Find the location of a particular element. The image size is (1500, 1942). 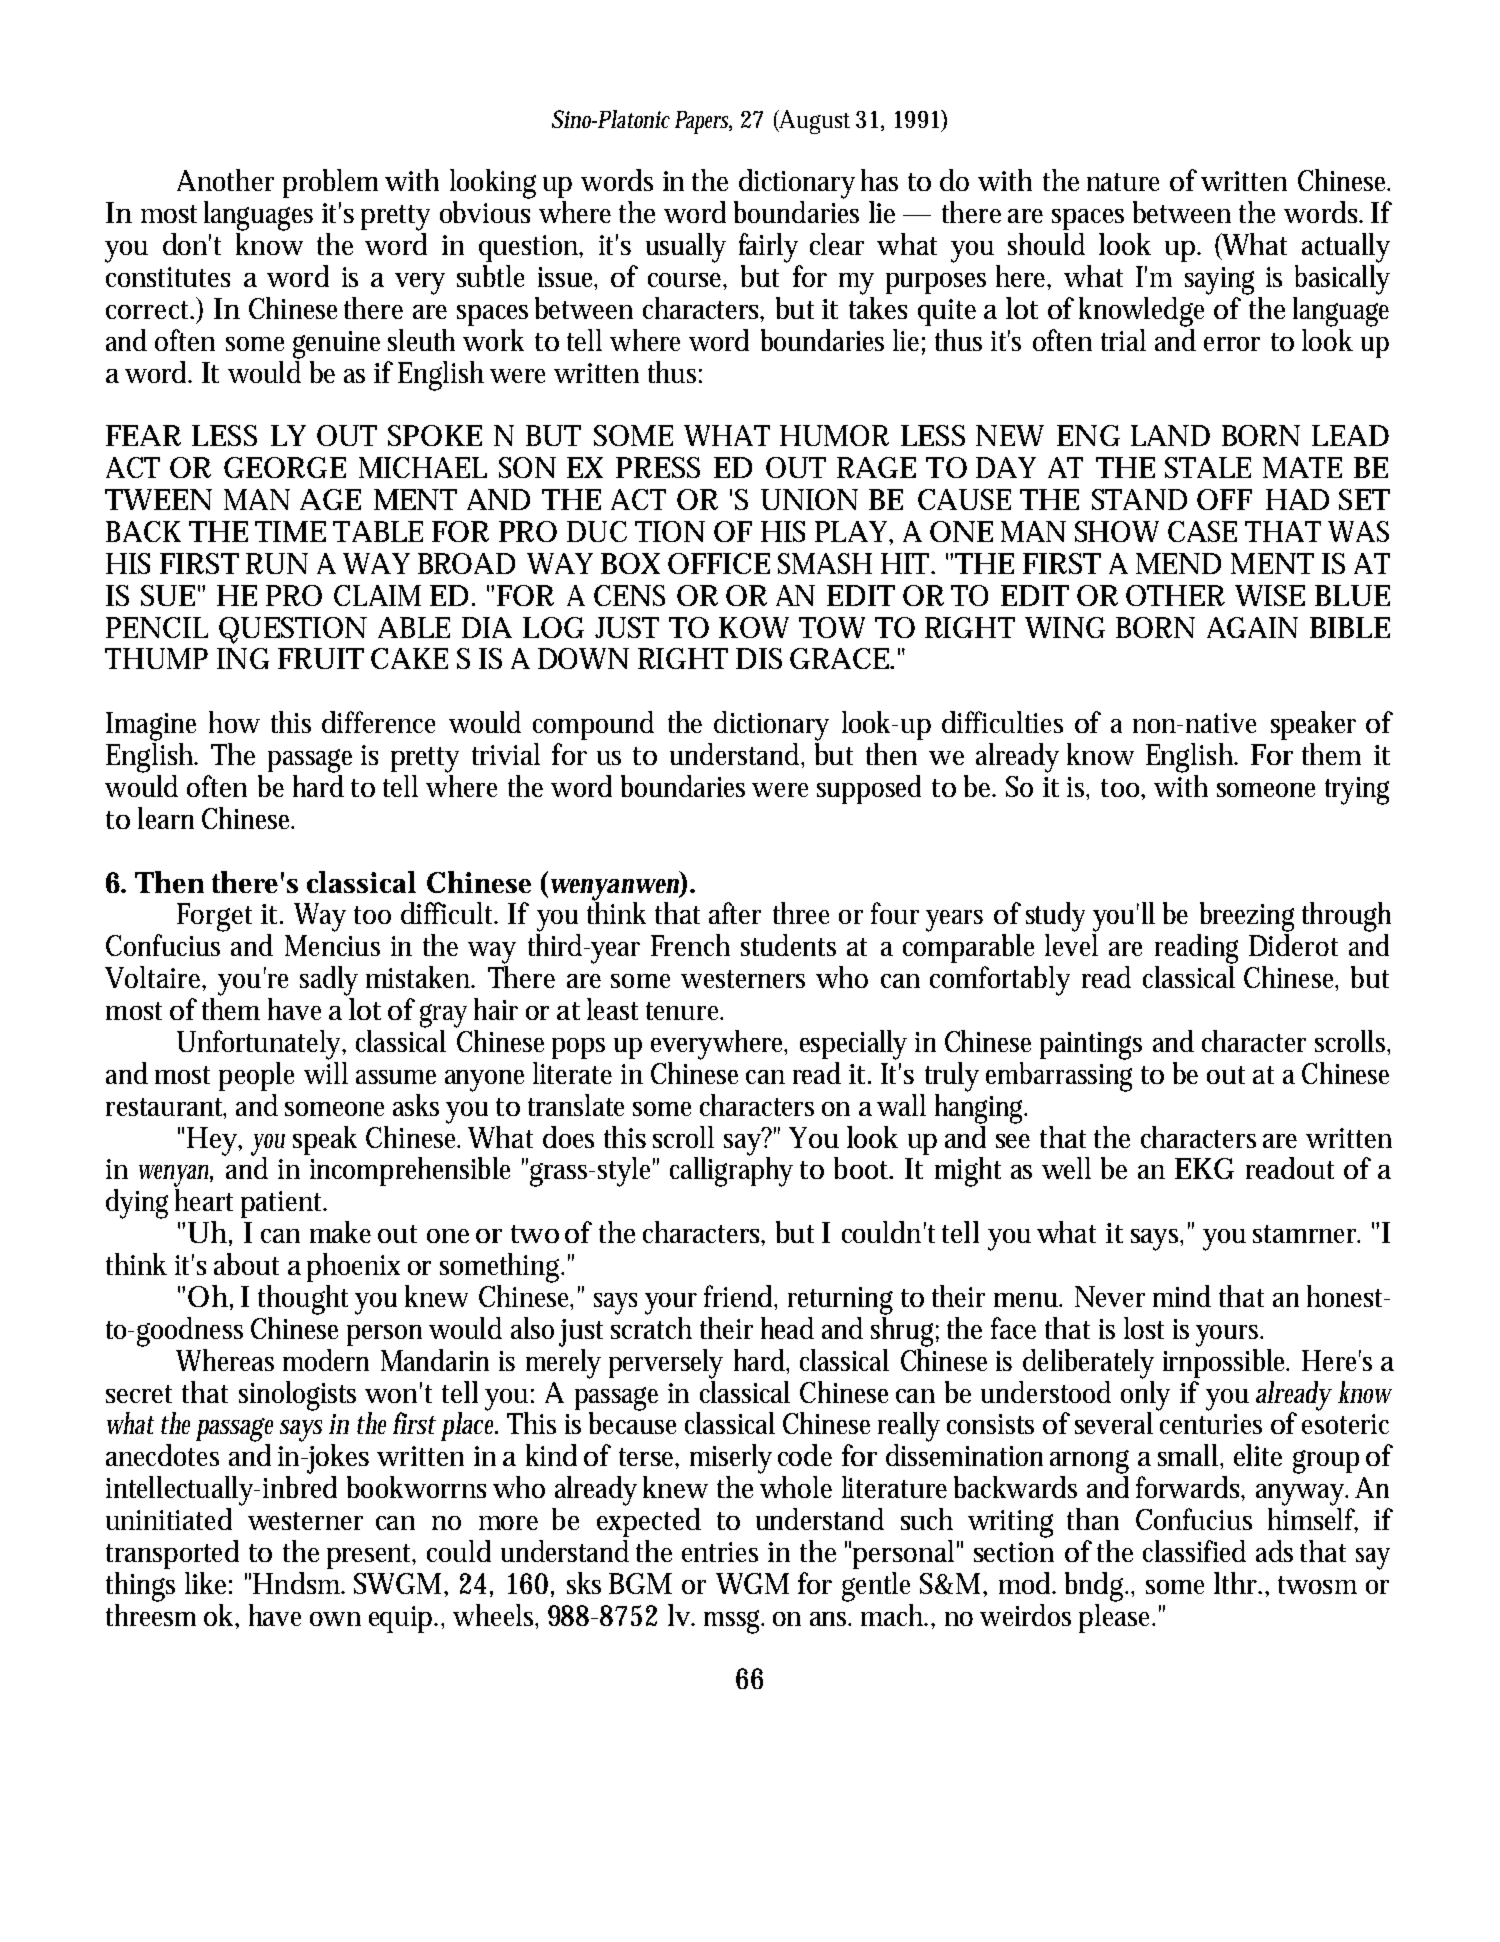

Forget is located at coordinates (214, 917).
